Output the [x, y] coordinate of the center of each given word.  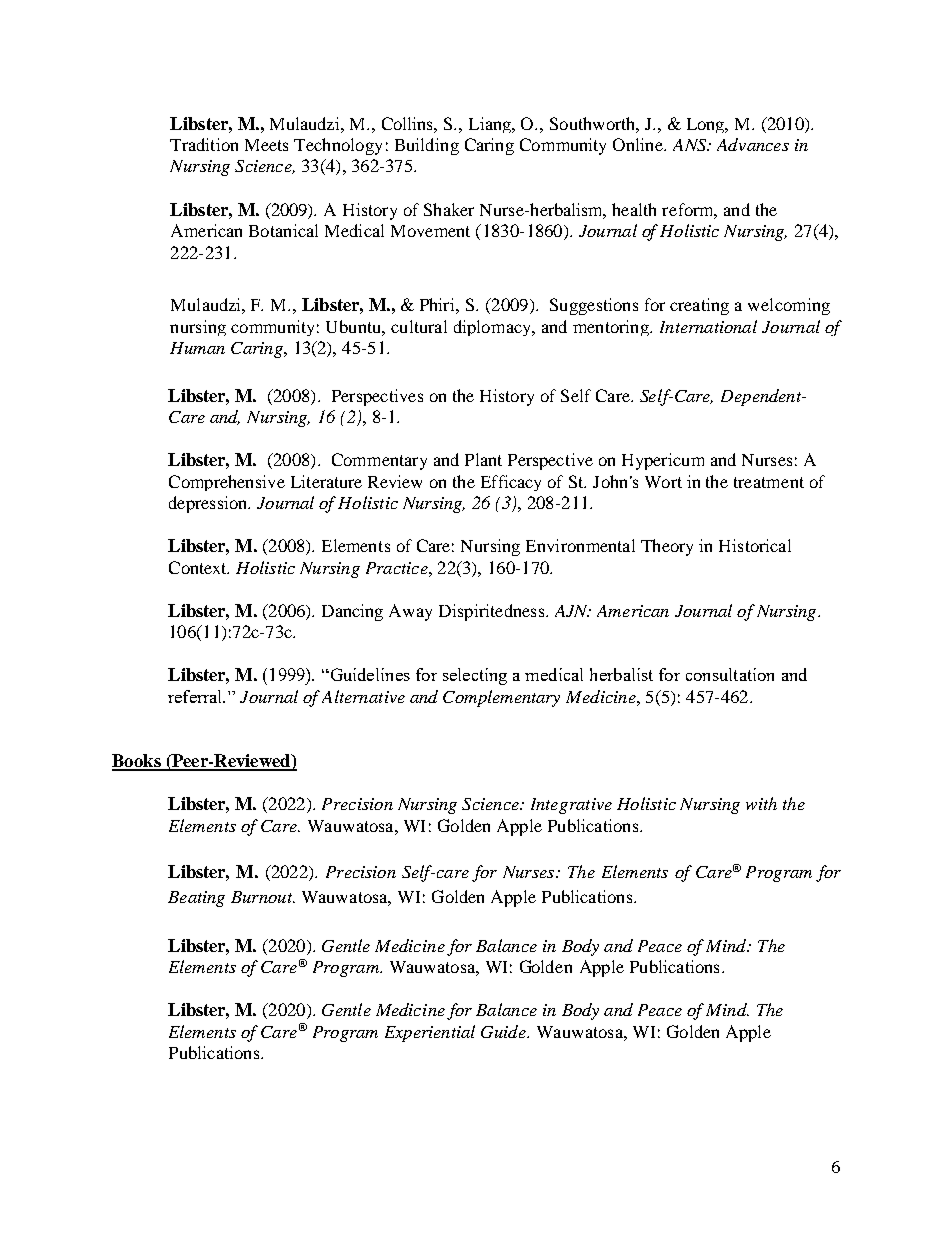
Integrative [571, 806]
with [761, 803]
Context [199, 567]
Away [410, 612]
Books [137, 762]
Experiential [430, 1033]
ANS [691, 145]
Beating [196, 899]
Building [427, 146]
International [708, 326]
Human [197, 348]
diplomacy [493, 328]
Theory [667, 547]
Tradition [204, 144]
